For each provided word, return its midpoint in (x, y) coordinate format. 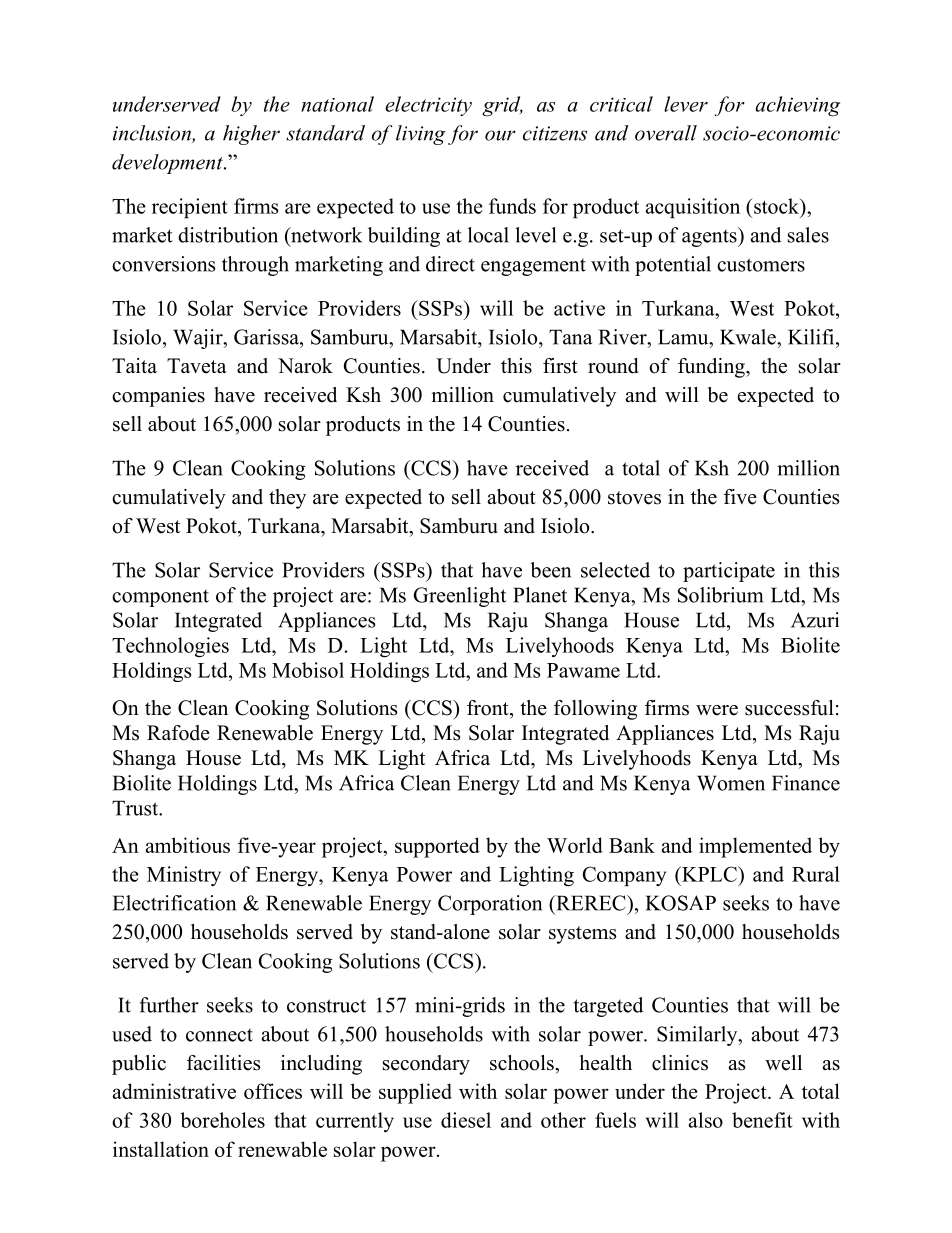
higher (251, 135)
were (717, 710)
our (500, 135)
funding (712, 368)
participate (729, 572)
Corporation (490, 905)
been (550, 570)
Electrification (174, 903)
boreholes (222, 1120)
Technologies (170, 647)
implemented (755, 847)
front (489, 708)
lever (686, 104)
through (255, 266)
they (287, 499)
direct (450, 264)
